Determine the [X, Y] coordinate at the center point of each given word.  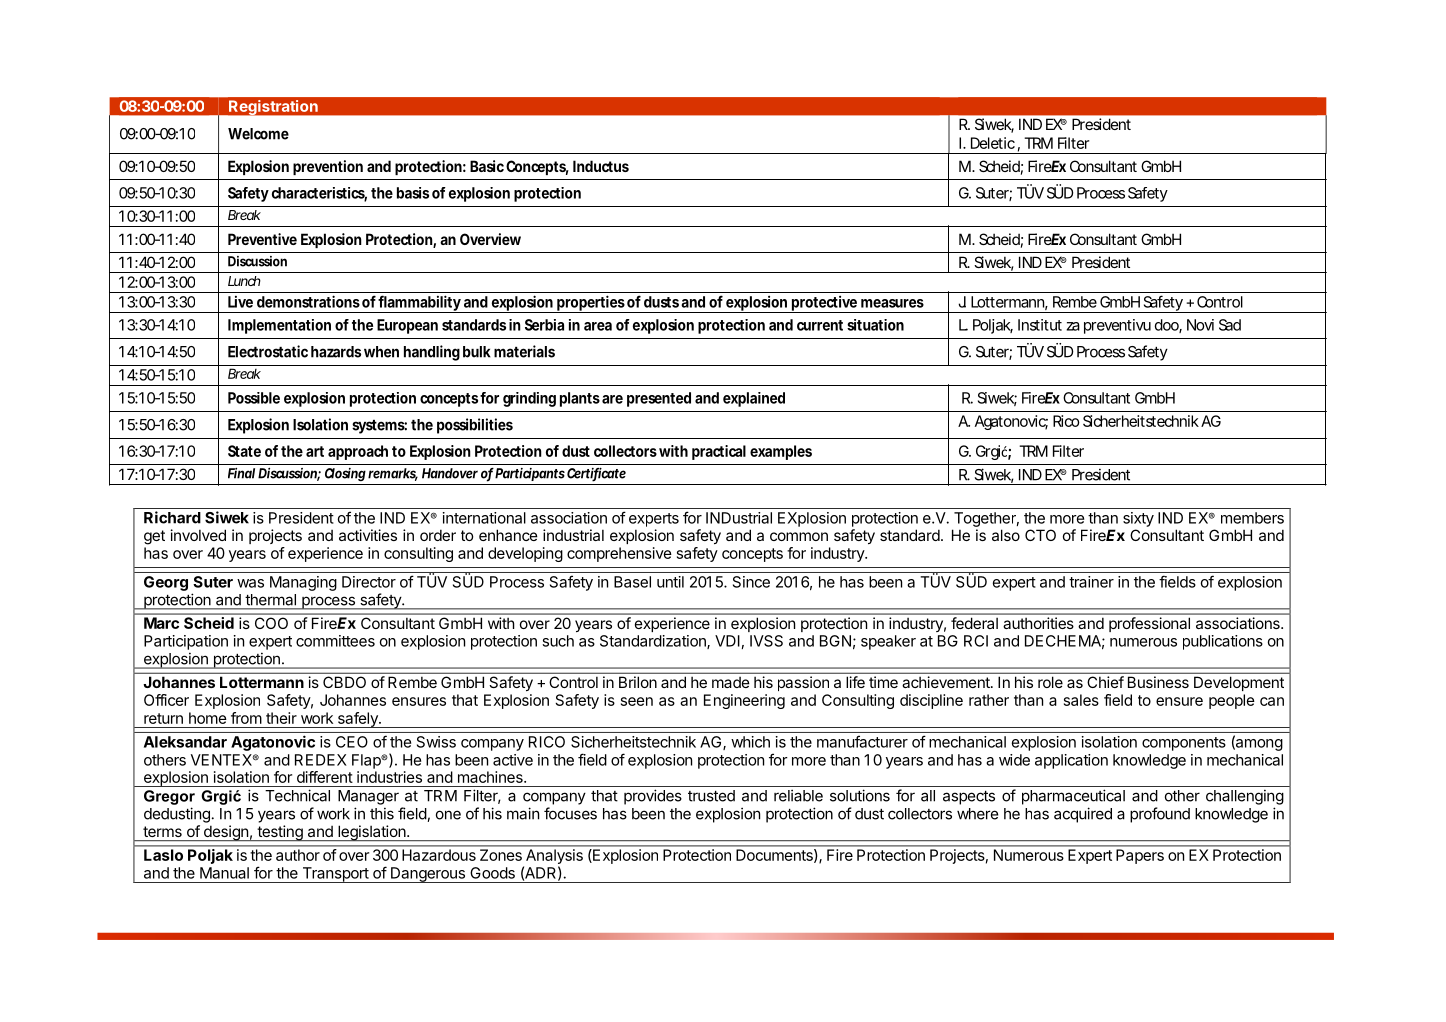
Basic [487, 166]
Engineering [744, 701]
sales [1081, 700]
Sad [1230, 325]
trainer [1091, 582]
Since [751, 582]
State [244, 451]
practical [719, 452]
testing [280, 833]
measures [892, 303]
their [281, 718]
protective [824, 304]
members [1252, 518]
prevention [328, 167]
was [250, 583]
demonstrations [308, 301]
